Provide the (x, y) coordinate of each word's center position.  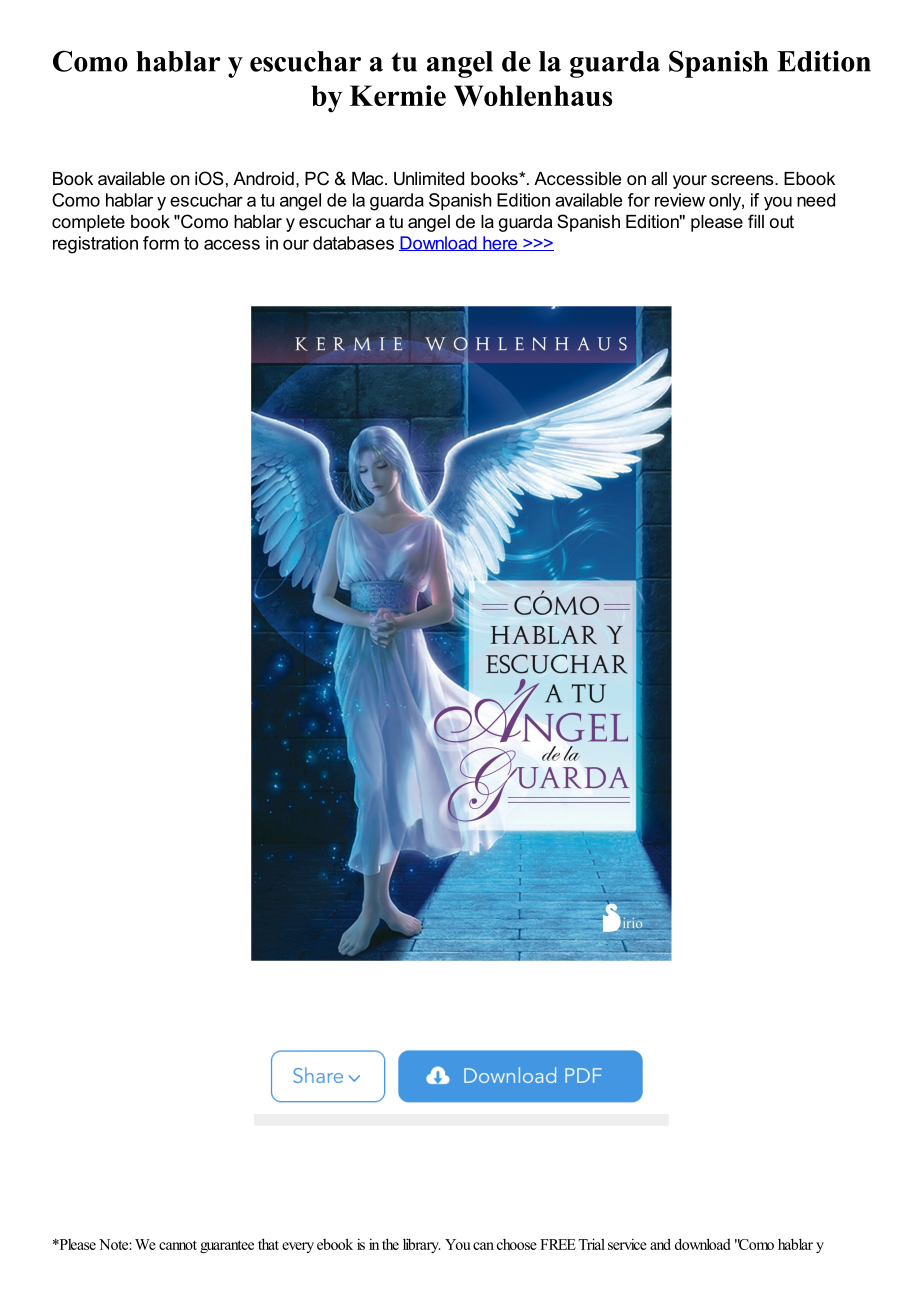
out (782, 221)
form (161, 243)
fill (756, 221)
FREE (558, 1244)
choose (517, 1244)
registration (95, 245)
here (500, 243)
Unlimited (429, 179)
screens (743, 180)
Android (263, 178)
